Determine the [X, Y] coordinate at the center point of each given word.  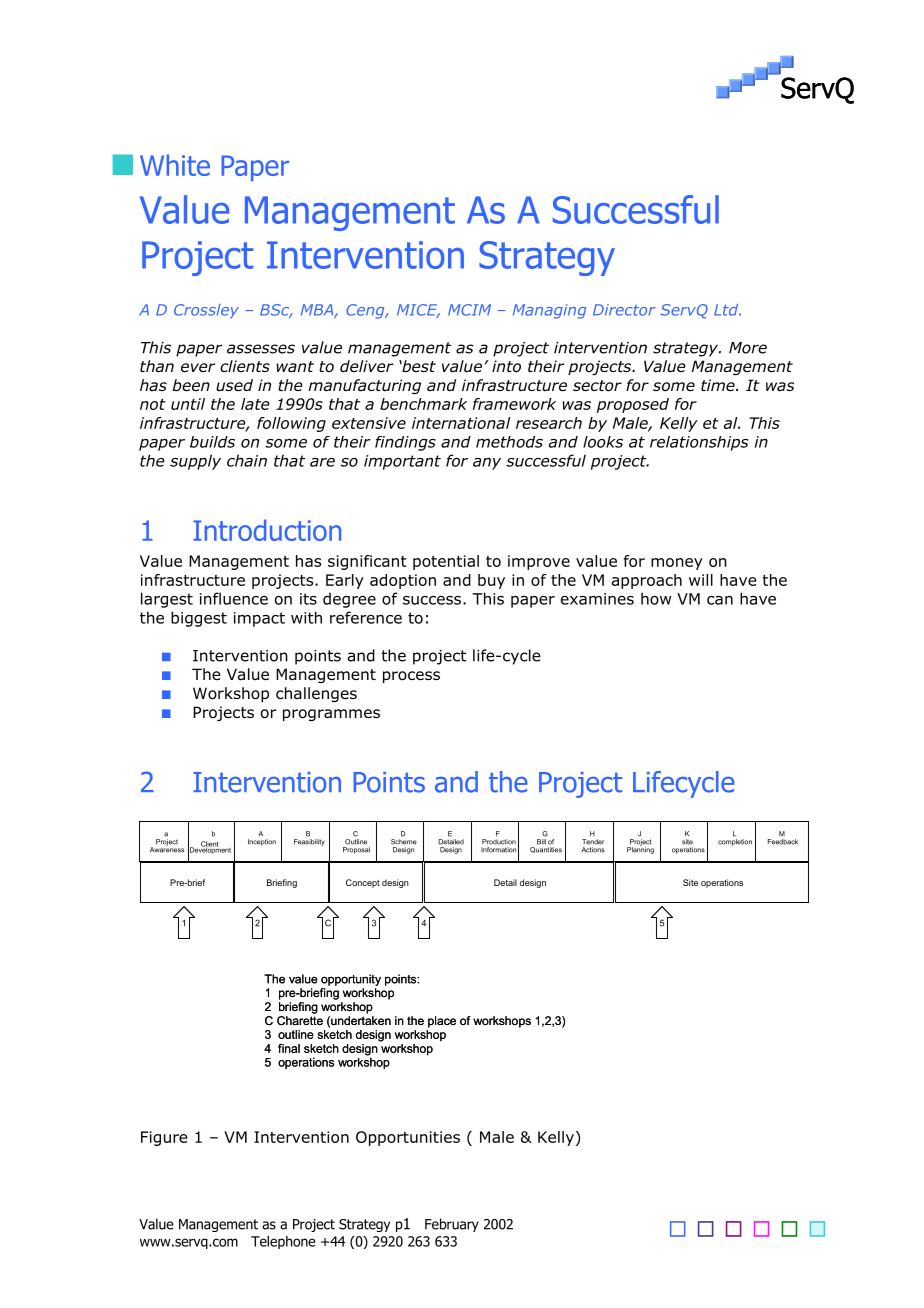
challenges [316, 694]
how [656, 598]
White [175, 165]
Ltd [727, 310]
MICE [418, 311]
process [411, 677]
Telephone [283, 1242]
